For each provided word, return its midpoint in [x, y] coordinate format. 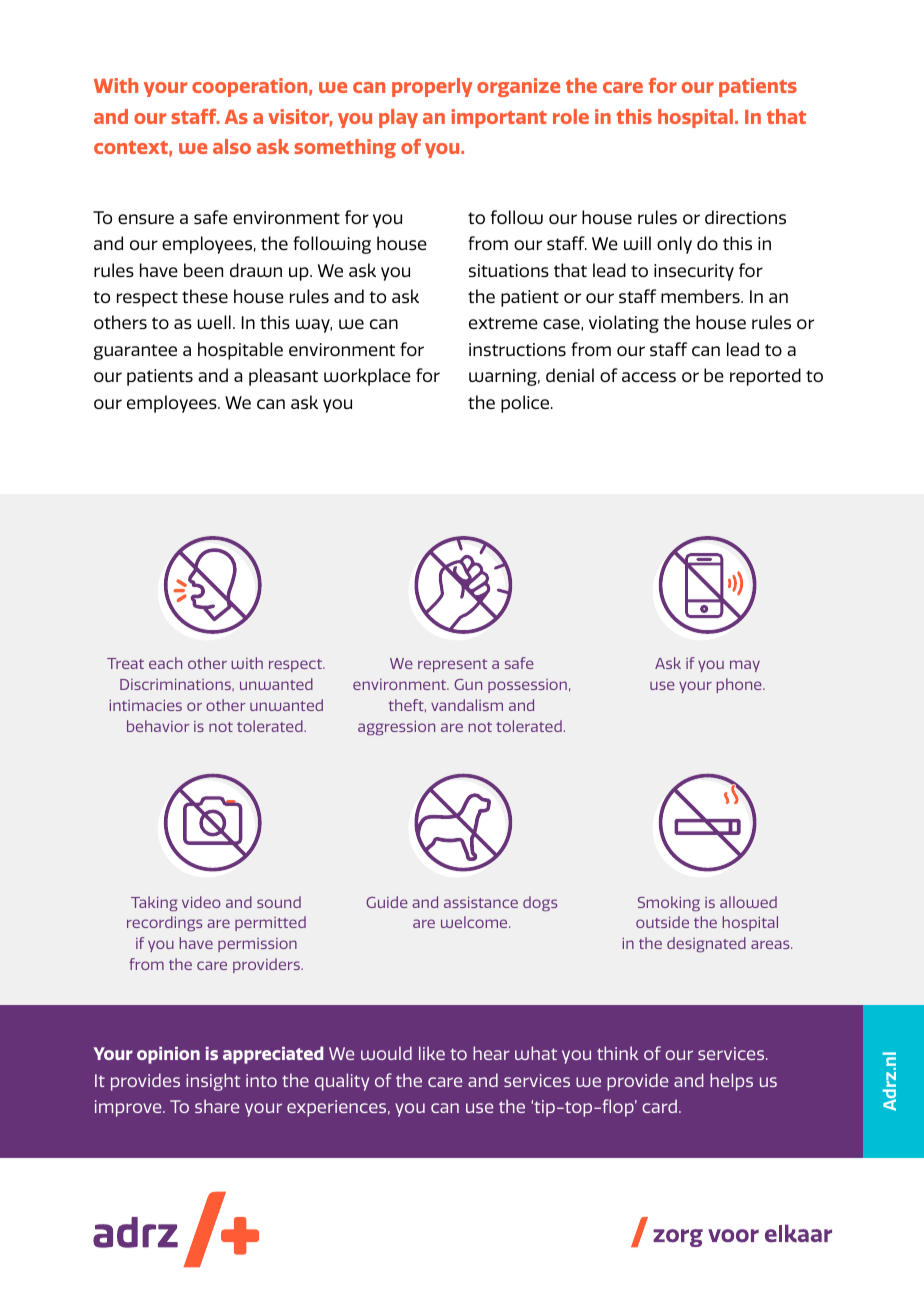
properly [432, 87]
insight [213, 1082]
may [745, 666]
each [165, 663]
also [232, 146]
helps [731, 1082]
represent [452, 665]
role [571, 116]
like [432, 1053]
